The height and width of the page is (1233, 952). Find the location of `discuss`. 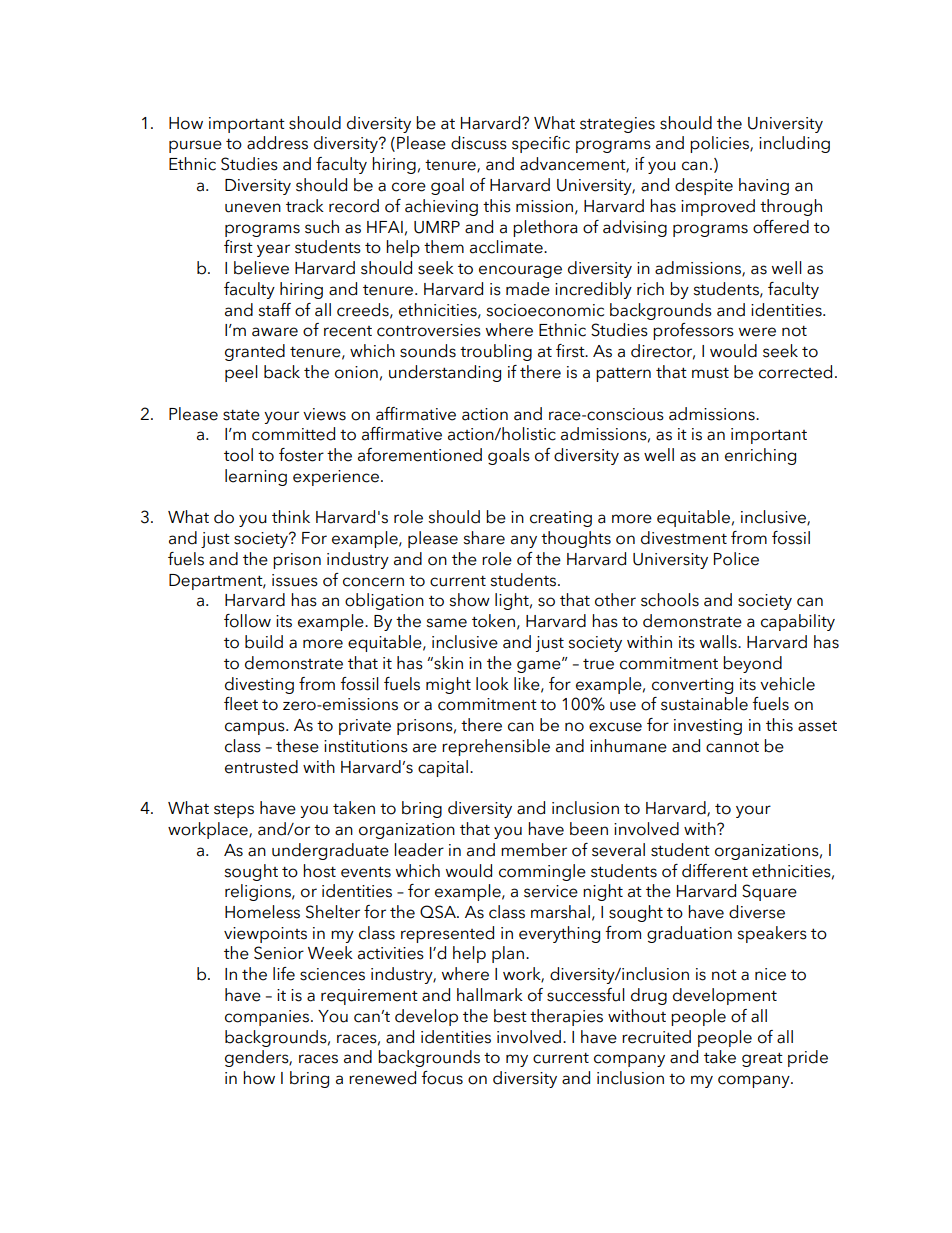

discuss is located at coordinates (479, 143).
